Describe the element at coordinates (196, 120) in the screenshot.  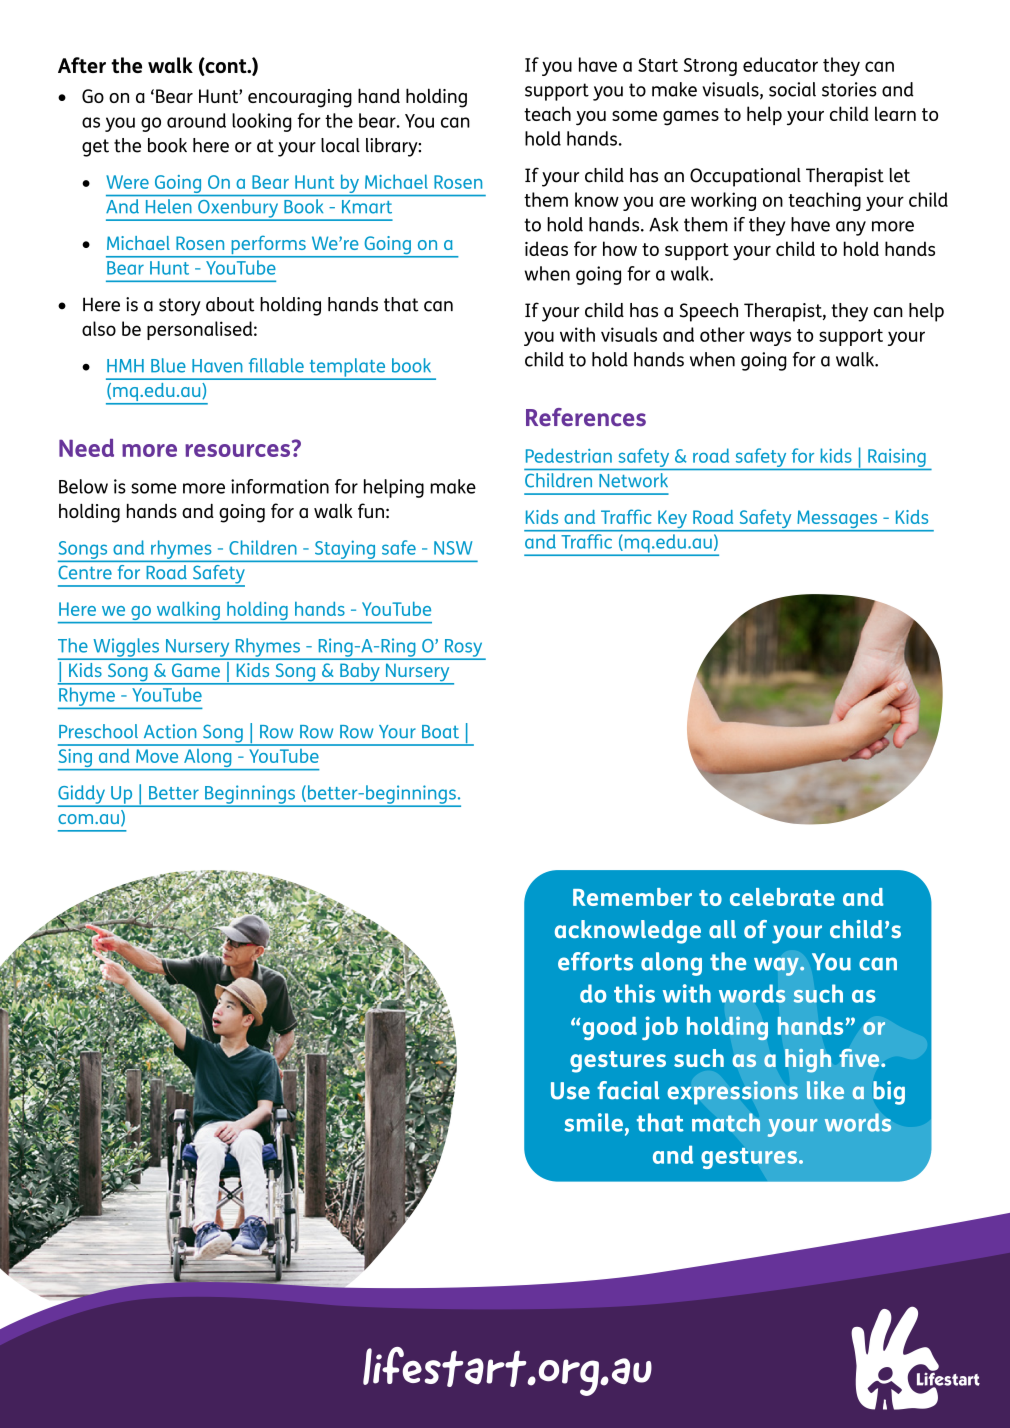
I see `around` at that location.
